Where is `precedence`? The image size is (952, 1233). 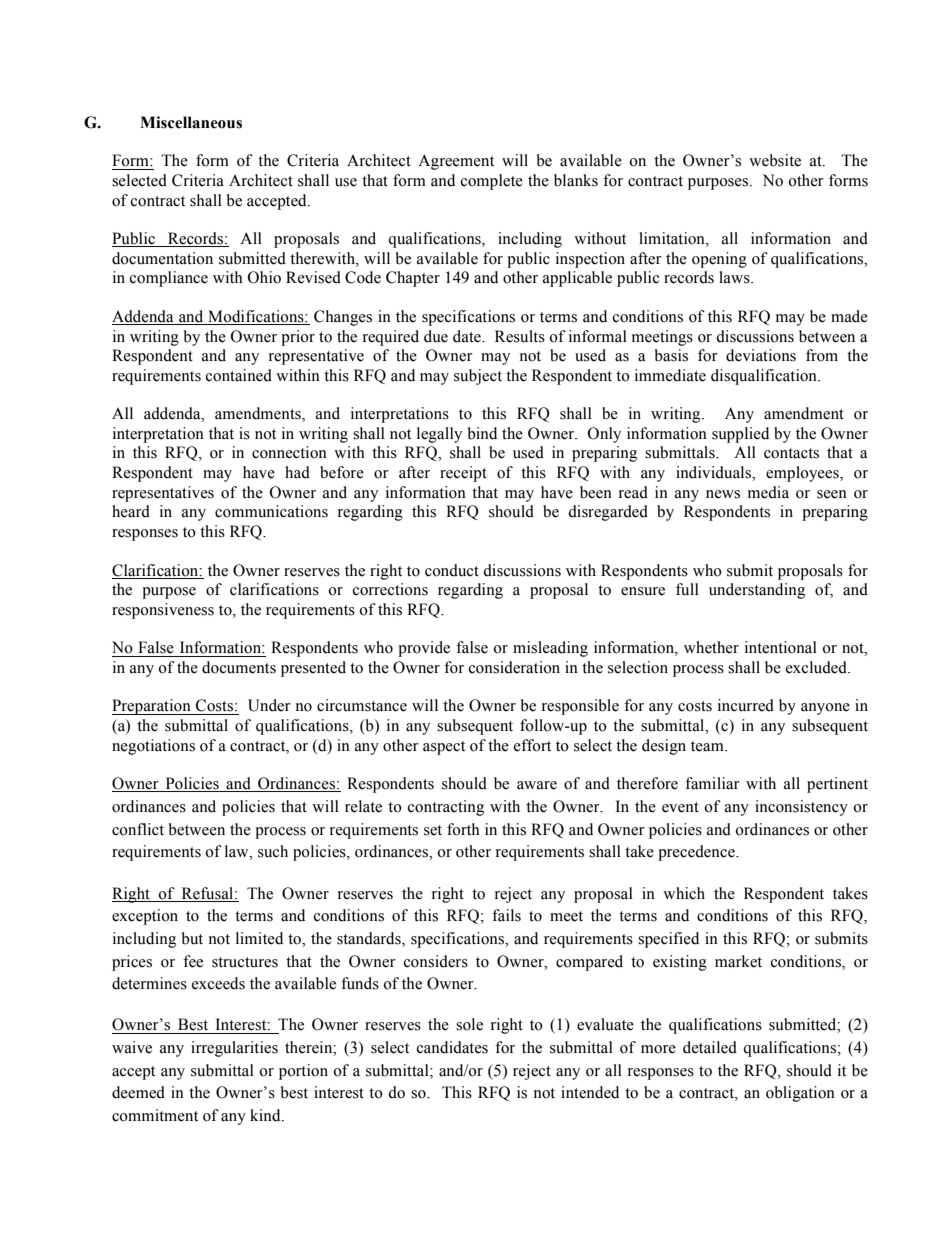 precedence is located at coordinates (697, 853).
